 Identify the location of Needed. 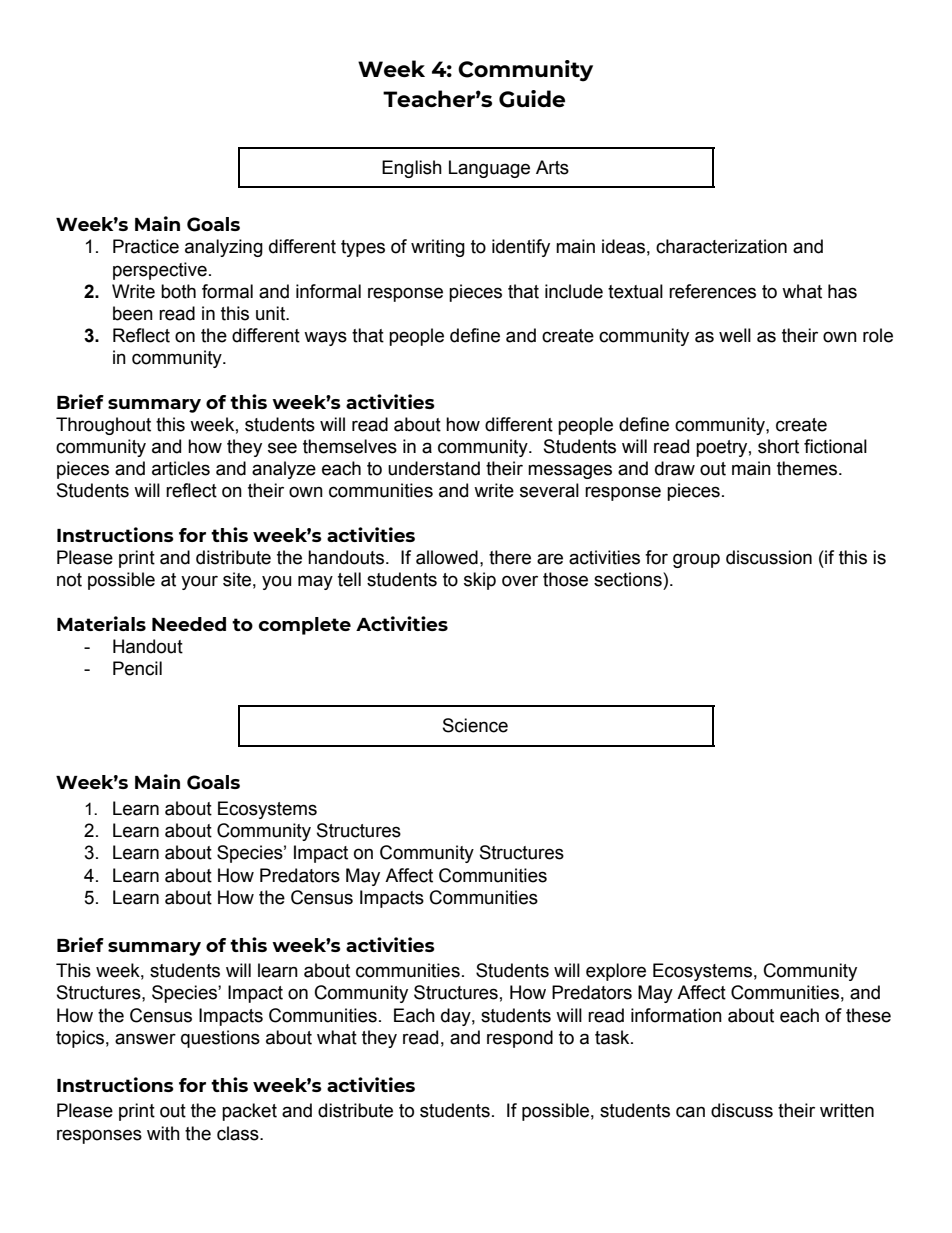
(189, 624).
